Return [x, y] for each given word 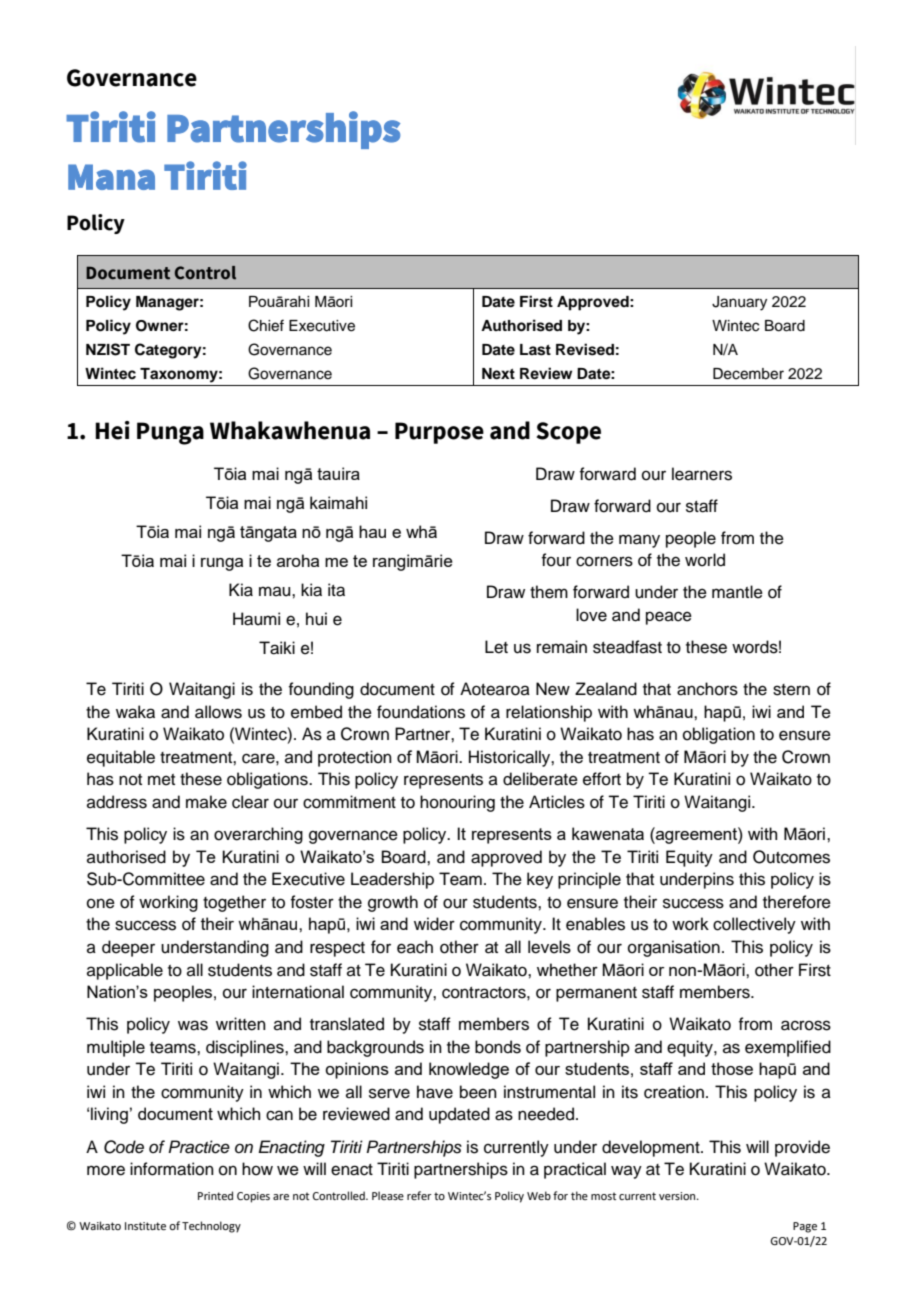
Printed [215, 1195]
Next [498, 373]
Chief [266, 325]
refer [419, 1195]
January [739, 303]
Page [805, 1227]
